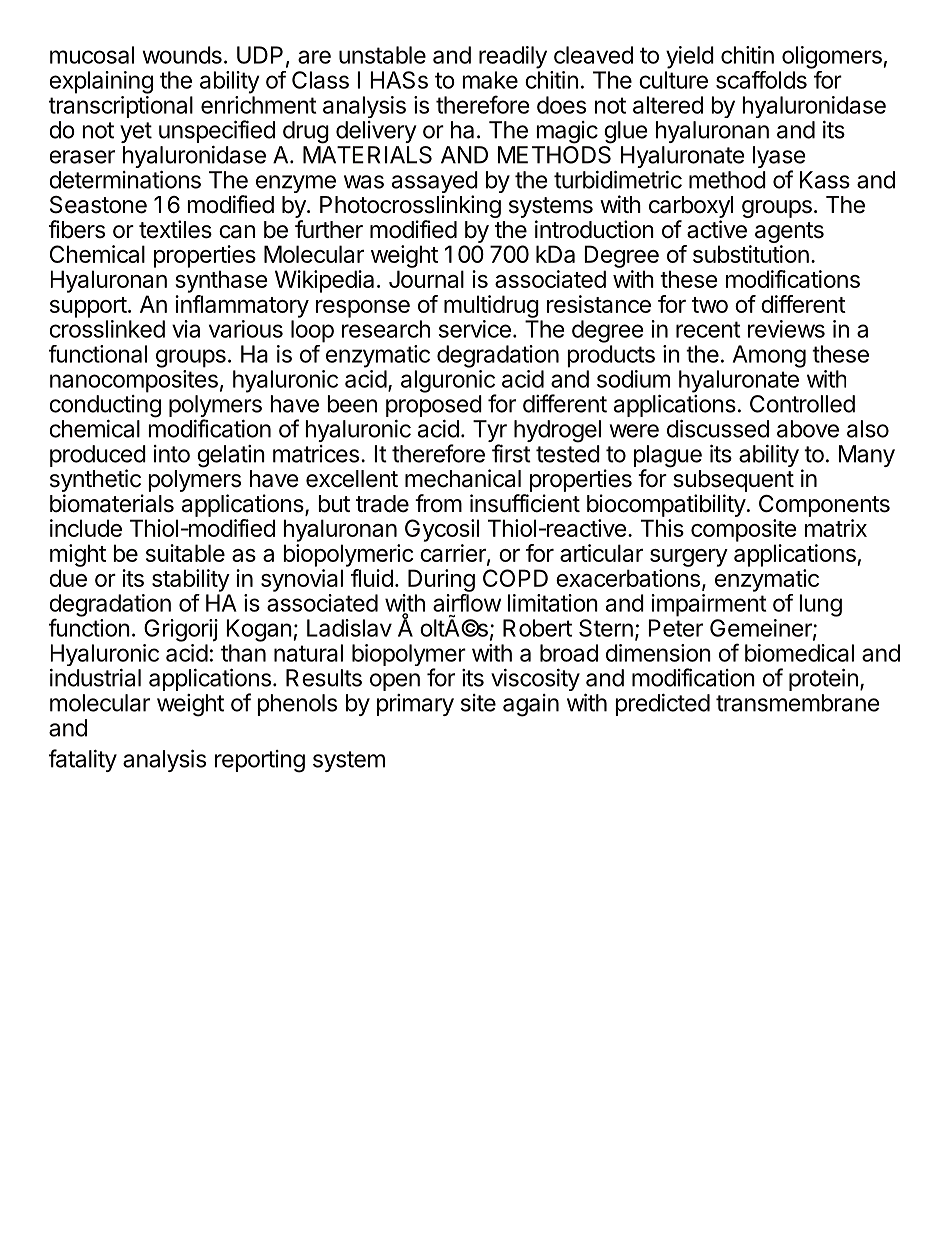 The height and width of the screenshot is (1233, 952). Describe the element at coordinates (434, 406) in the screenshot. I see `proposed` at that location.
